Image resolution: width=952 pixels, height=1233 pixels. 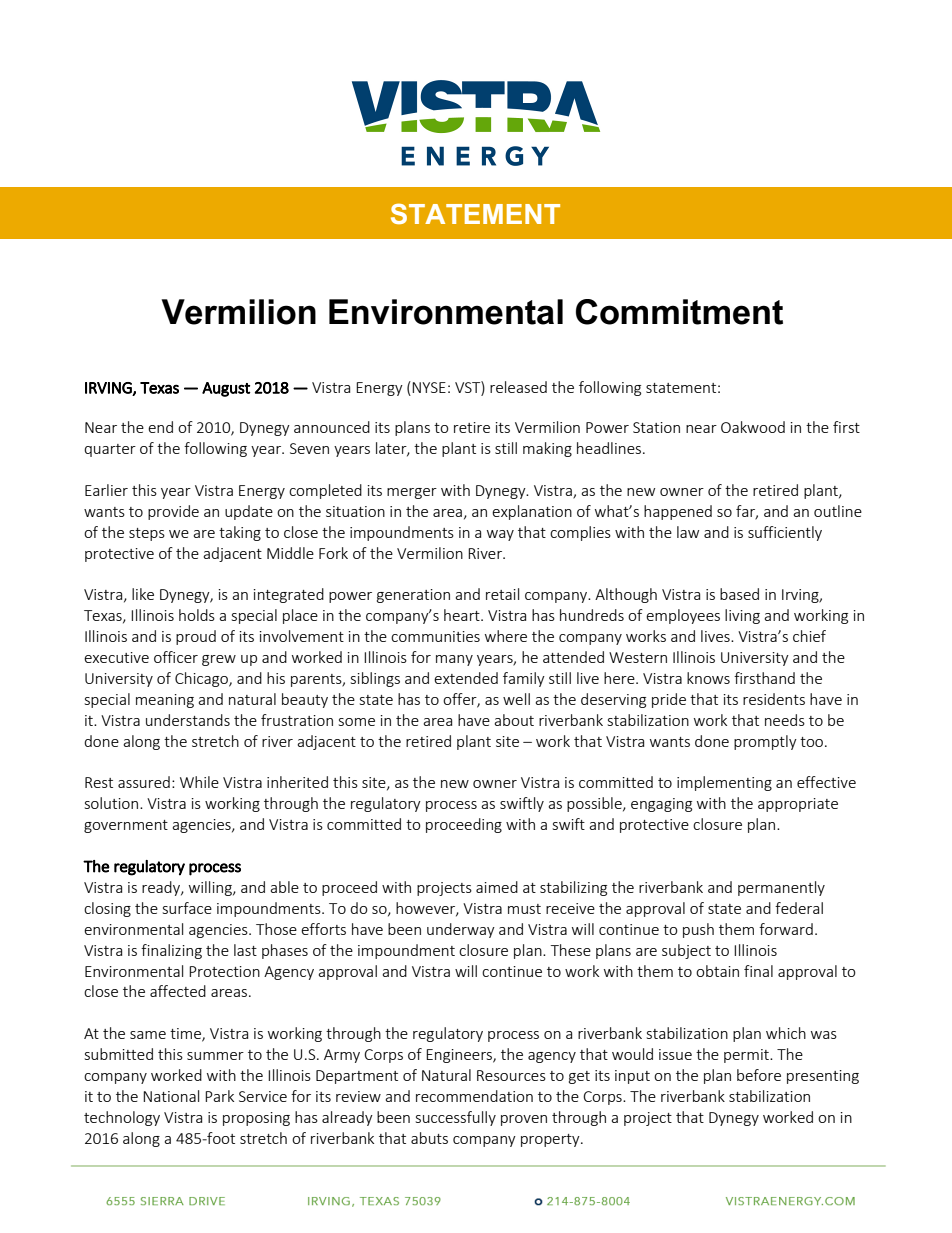 I want to click on August, so click(x=226, y=389).
